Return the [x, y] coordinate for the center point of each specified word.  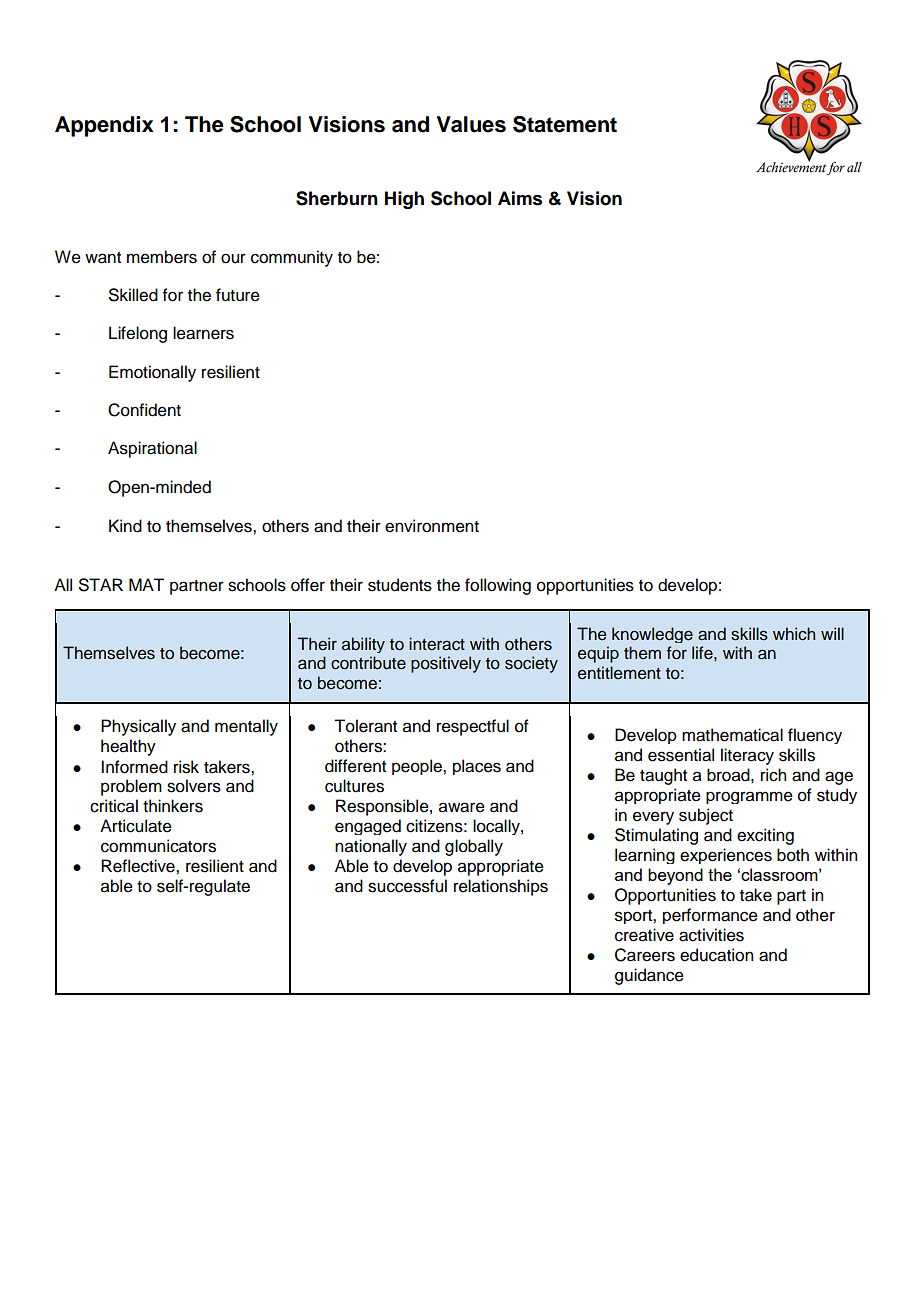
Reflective [139, 866]
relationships [501, 887]
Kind [125, 526]
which [794, 634]
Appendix [104, 126]
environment [432, 526]
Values [471, 124]
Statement [565, 124]
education [716, 955]
